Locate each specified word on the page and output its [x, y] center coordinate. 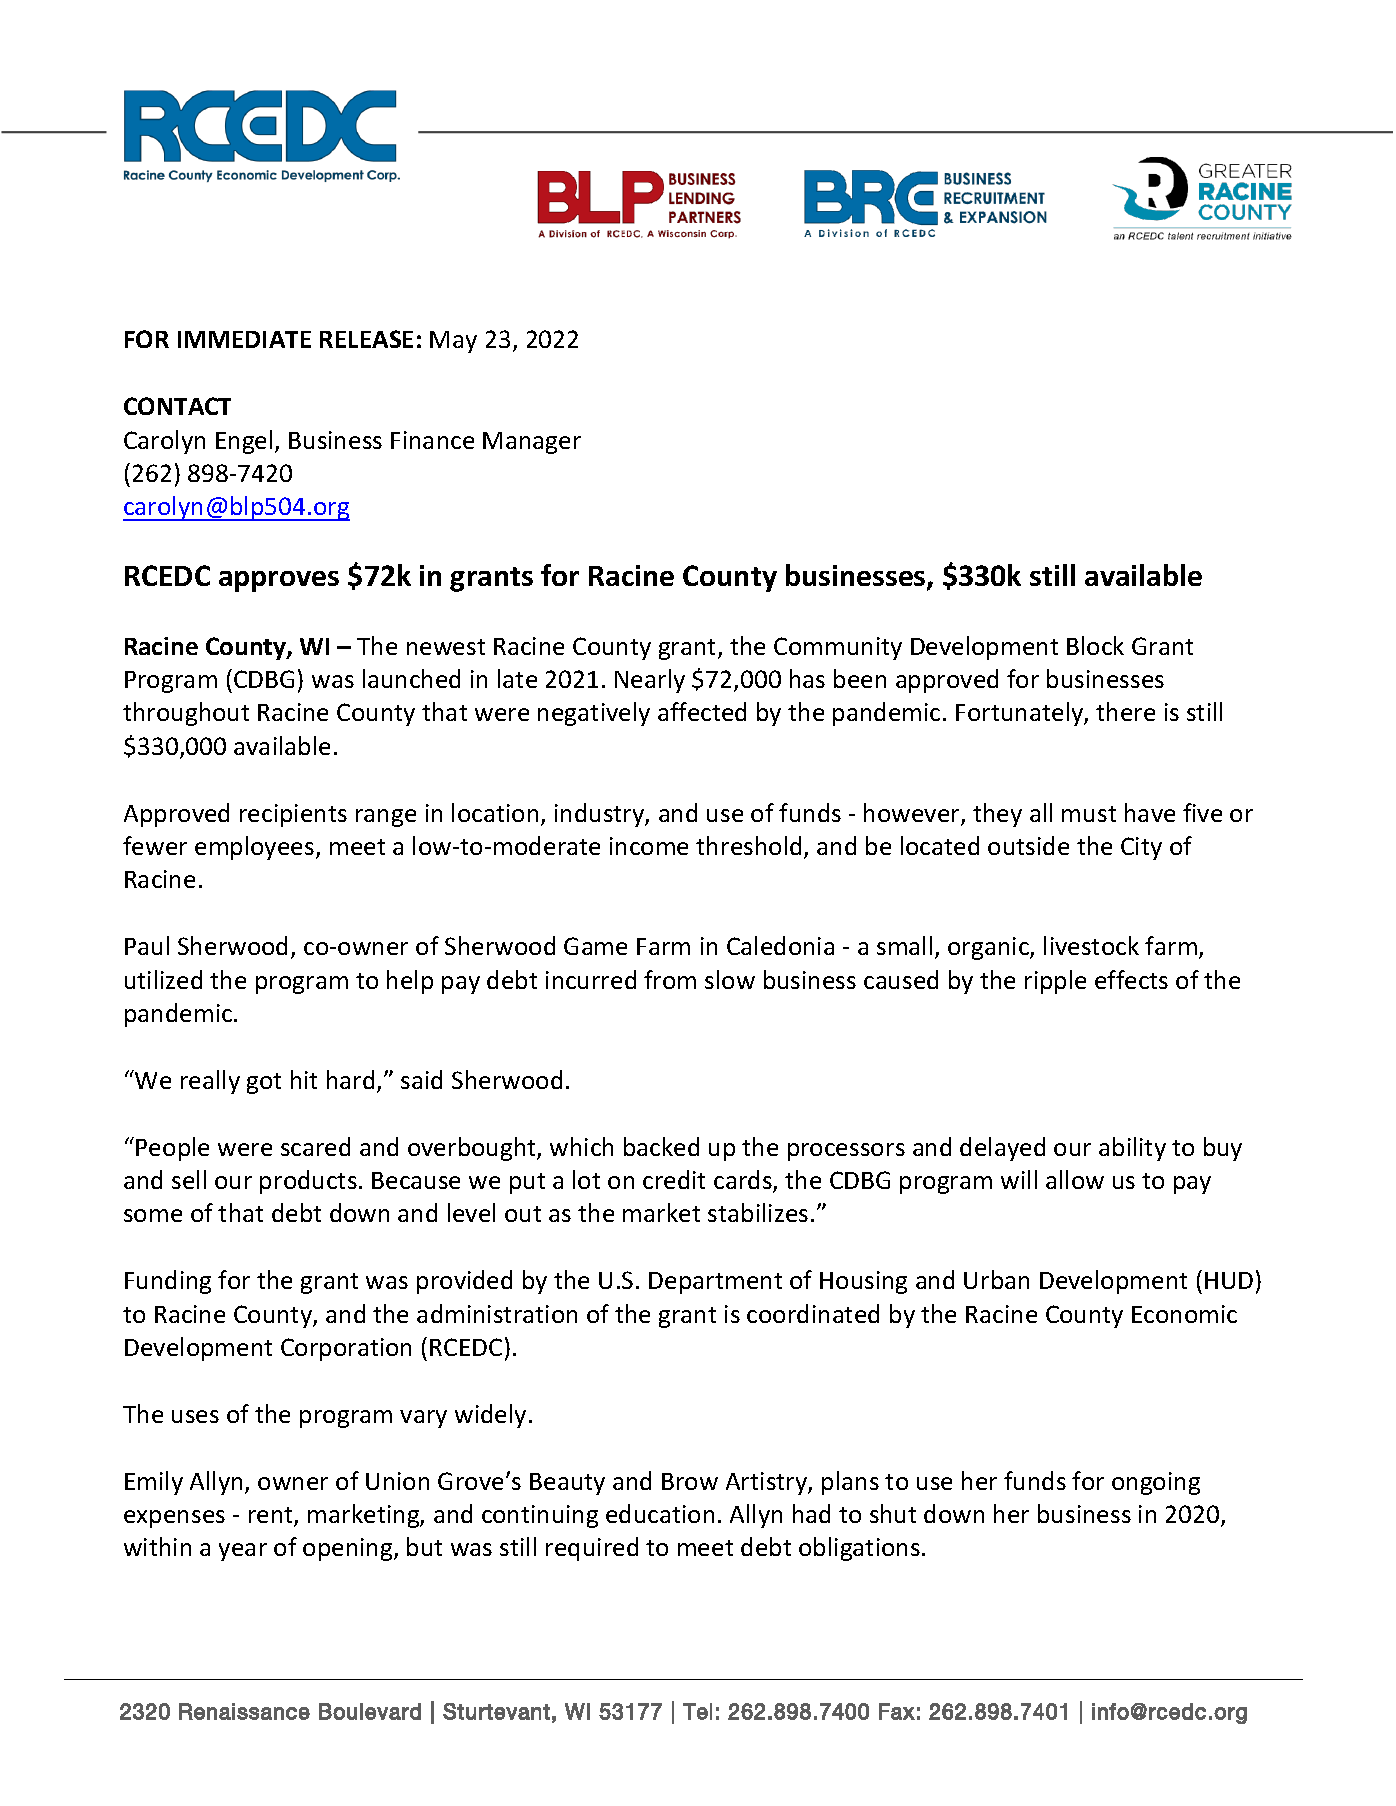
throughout [186, 714]
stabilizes [758, 1212]
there [1125, 711]
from [670, 979]
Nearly [650, 681]
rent [272, 1516]
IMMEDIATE [244, 339]
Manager [532, 443]
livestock [1091, 945]
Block [1095, 645]
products [308, 1182]
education [660, 1513]
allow [1075, 1179]
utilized [163, 979]
